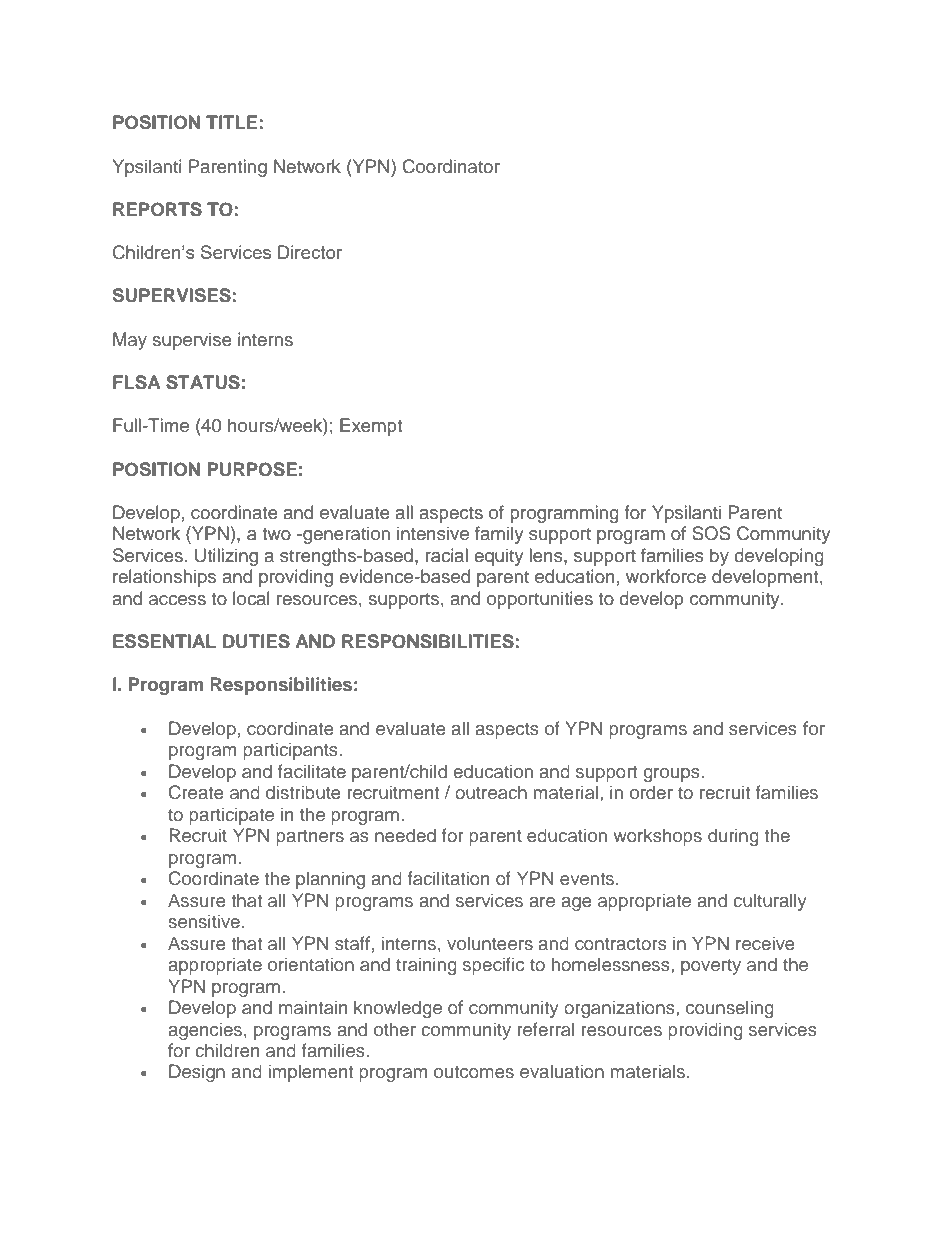 Image resolution: width=952 pixels, height=1233 pixels. What do you see at coordinates (157, 209) in the screenshot?
I see `REPORTS` at bounding box center [157, 209].
